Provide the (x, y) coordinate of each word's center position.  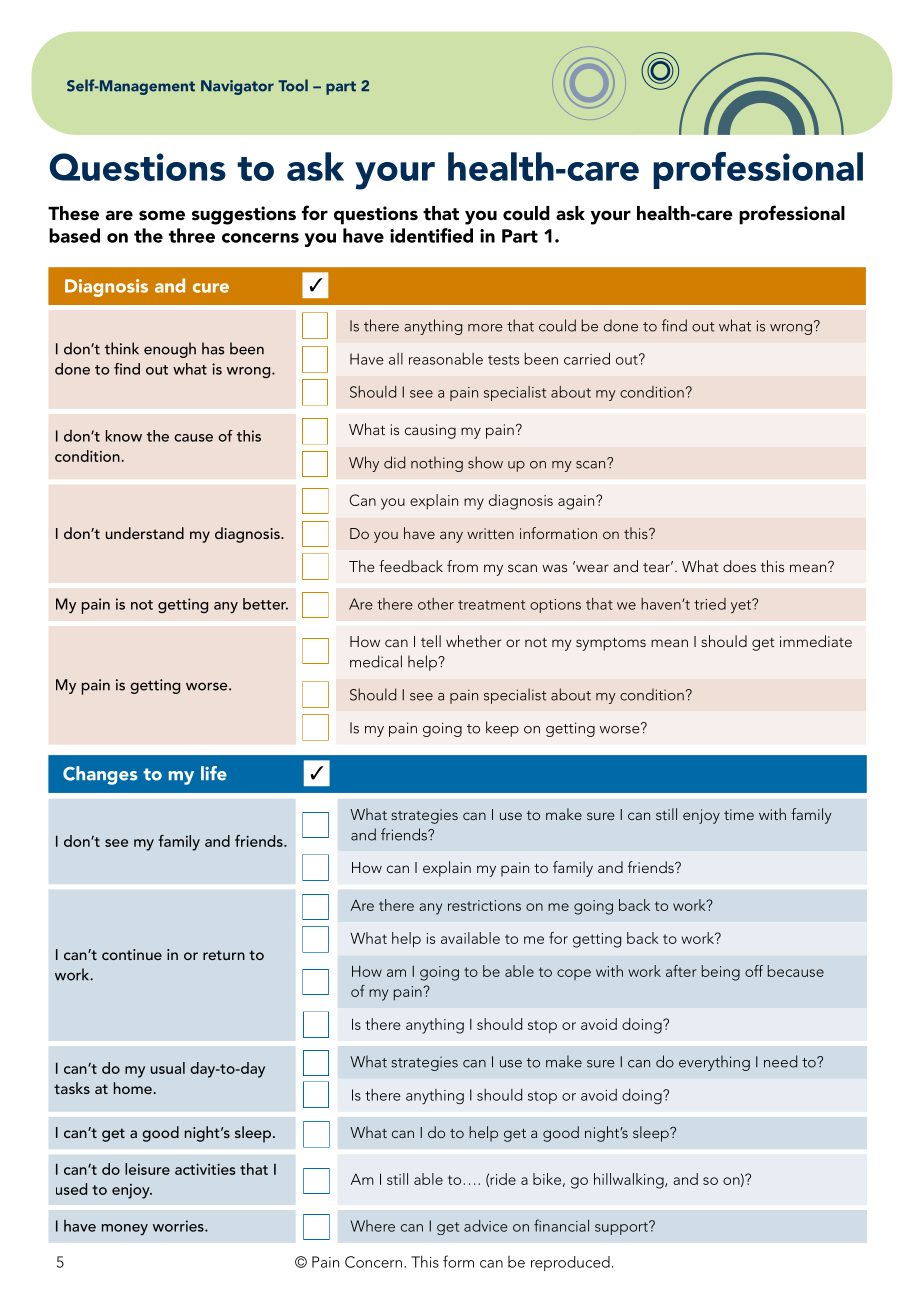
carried (587, 358)
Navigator (237, 87)
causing (430, 431)
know (124, 436)
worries (179, 1226)
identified (431, 235)
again (577, 502)
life (214, 773)
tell (431, 641)
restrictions (484, 905)
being (721, 973)
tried (710, 604)
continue (132, 954)
